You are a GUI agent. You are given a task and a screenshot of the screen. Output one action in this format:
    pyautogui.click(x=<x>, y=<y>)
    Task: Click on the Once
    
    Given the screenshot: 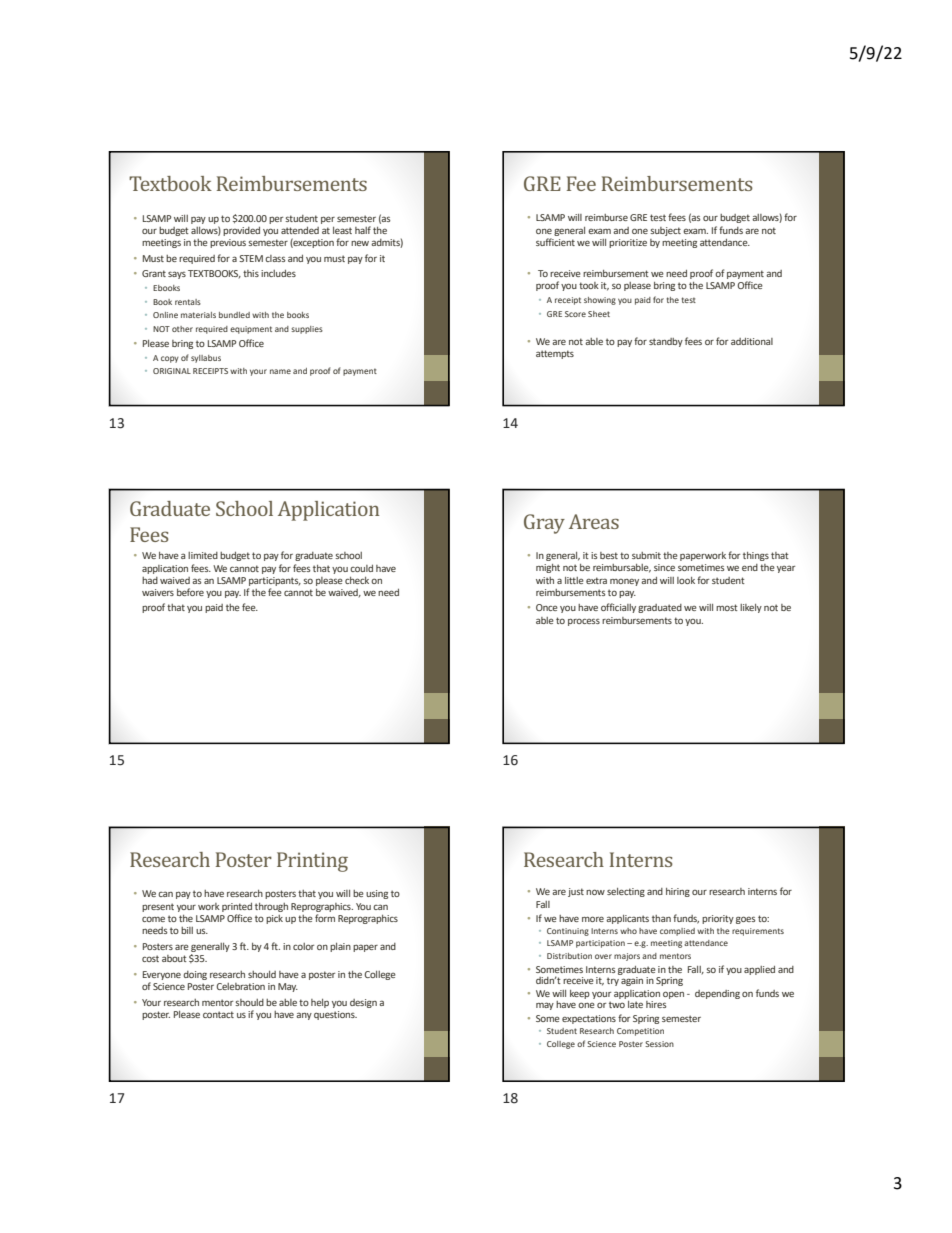 What is the action you would take?
    pyautogui.click(x=547, y=607)
